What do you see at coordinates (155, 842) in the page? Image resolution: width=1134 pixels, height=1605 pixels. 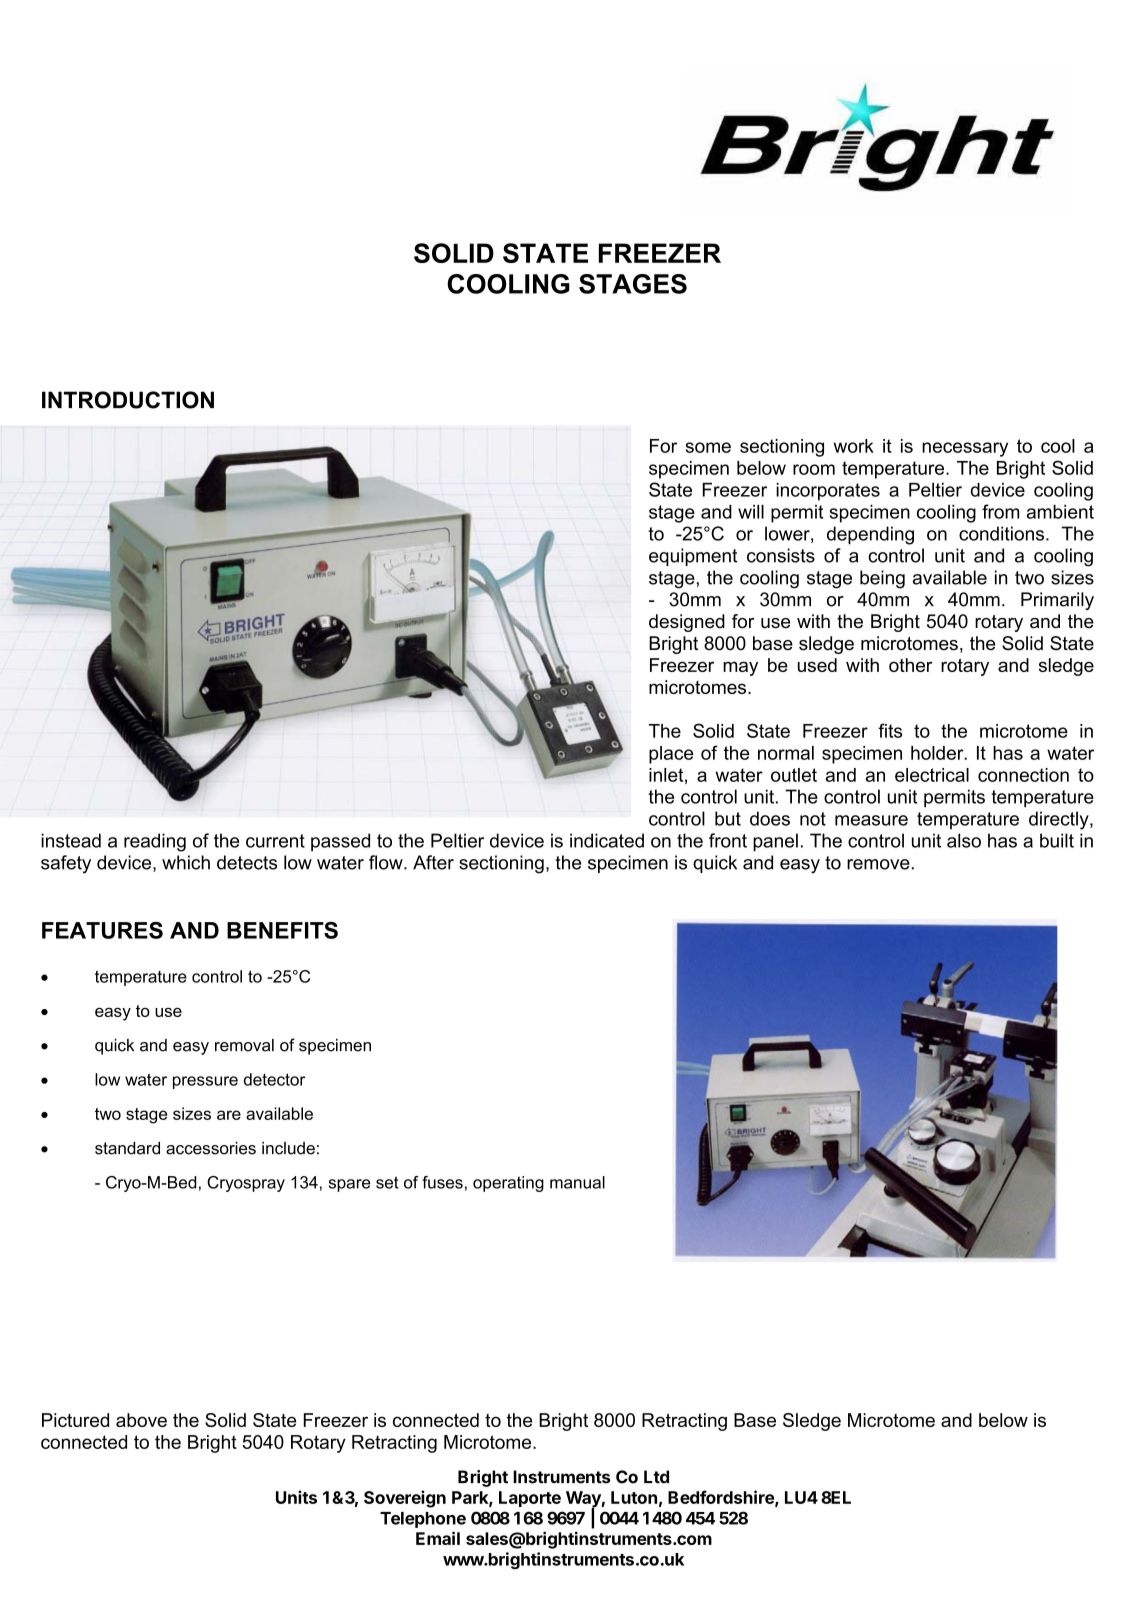 I see `reading` at bounding box center [155, 842].
